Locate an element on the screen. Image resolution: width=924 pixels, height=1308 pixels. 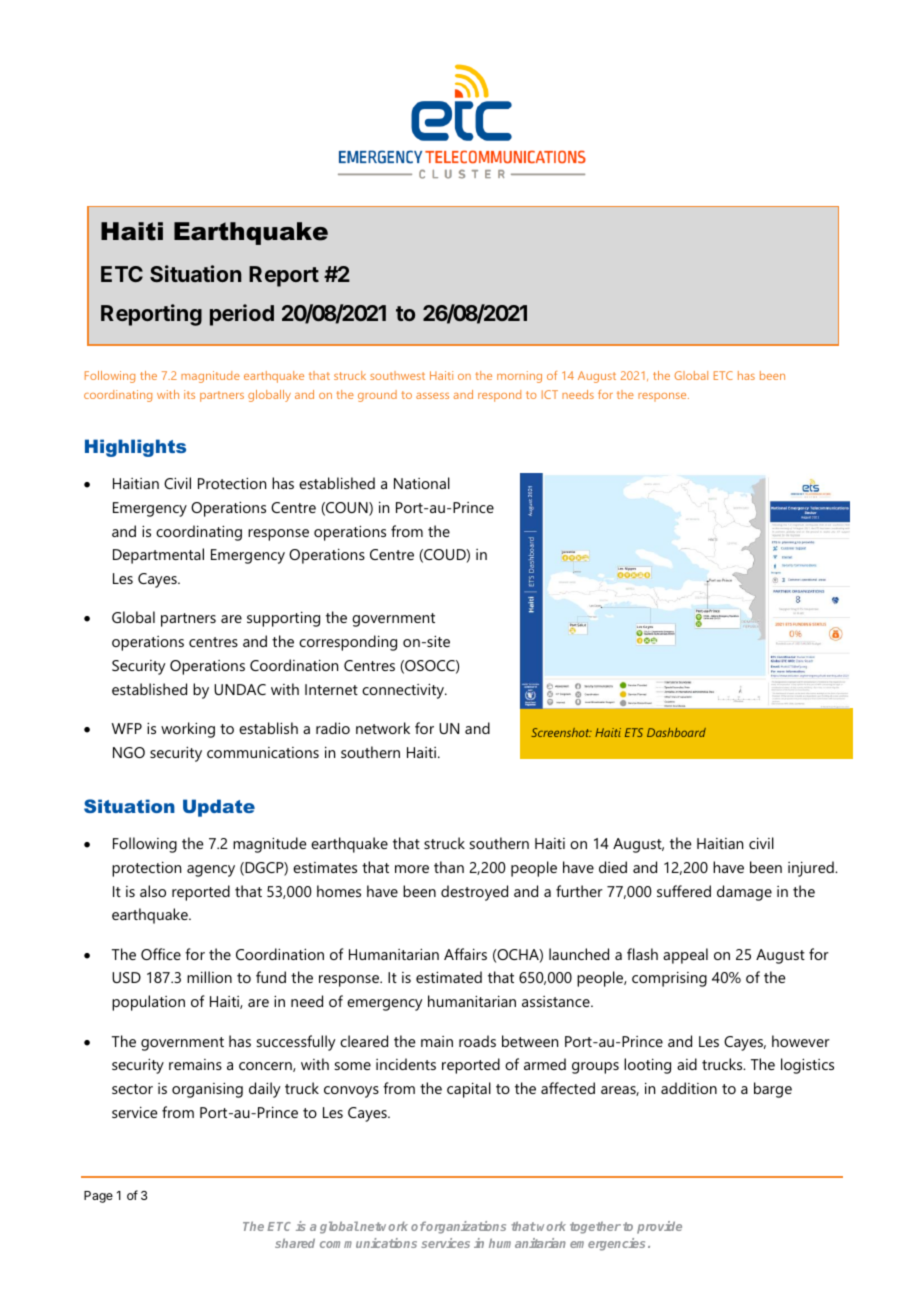
connectivity is located at coordinates (404, 691).
